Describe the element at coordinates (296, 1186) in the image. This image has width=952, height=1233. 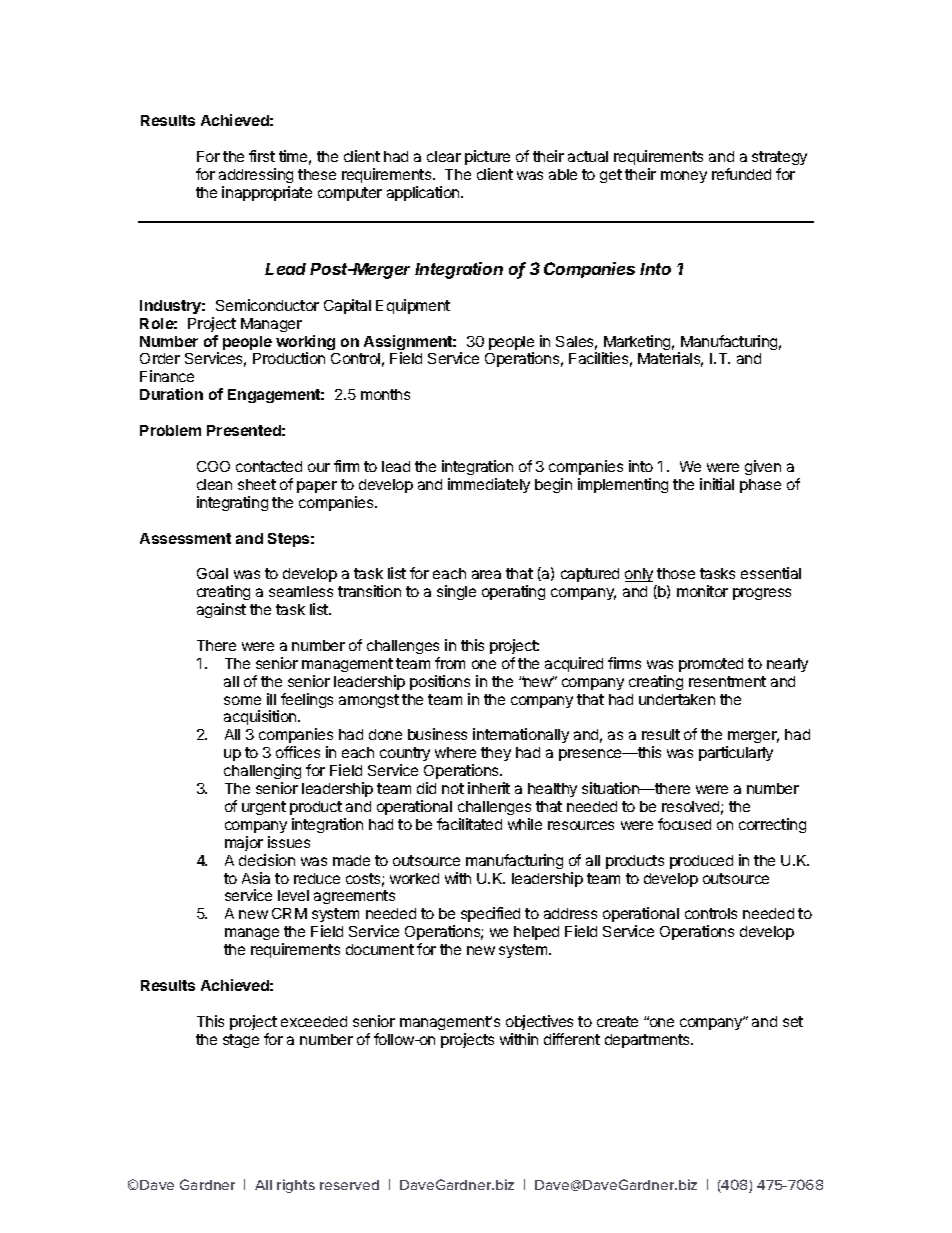
I see `rights` at that location.
